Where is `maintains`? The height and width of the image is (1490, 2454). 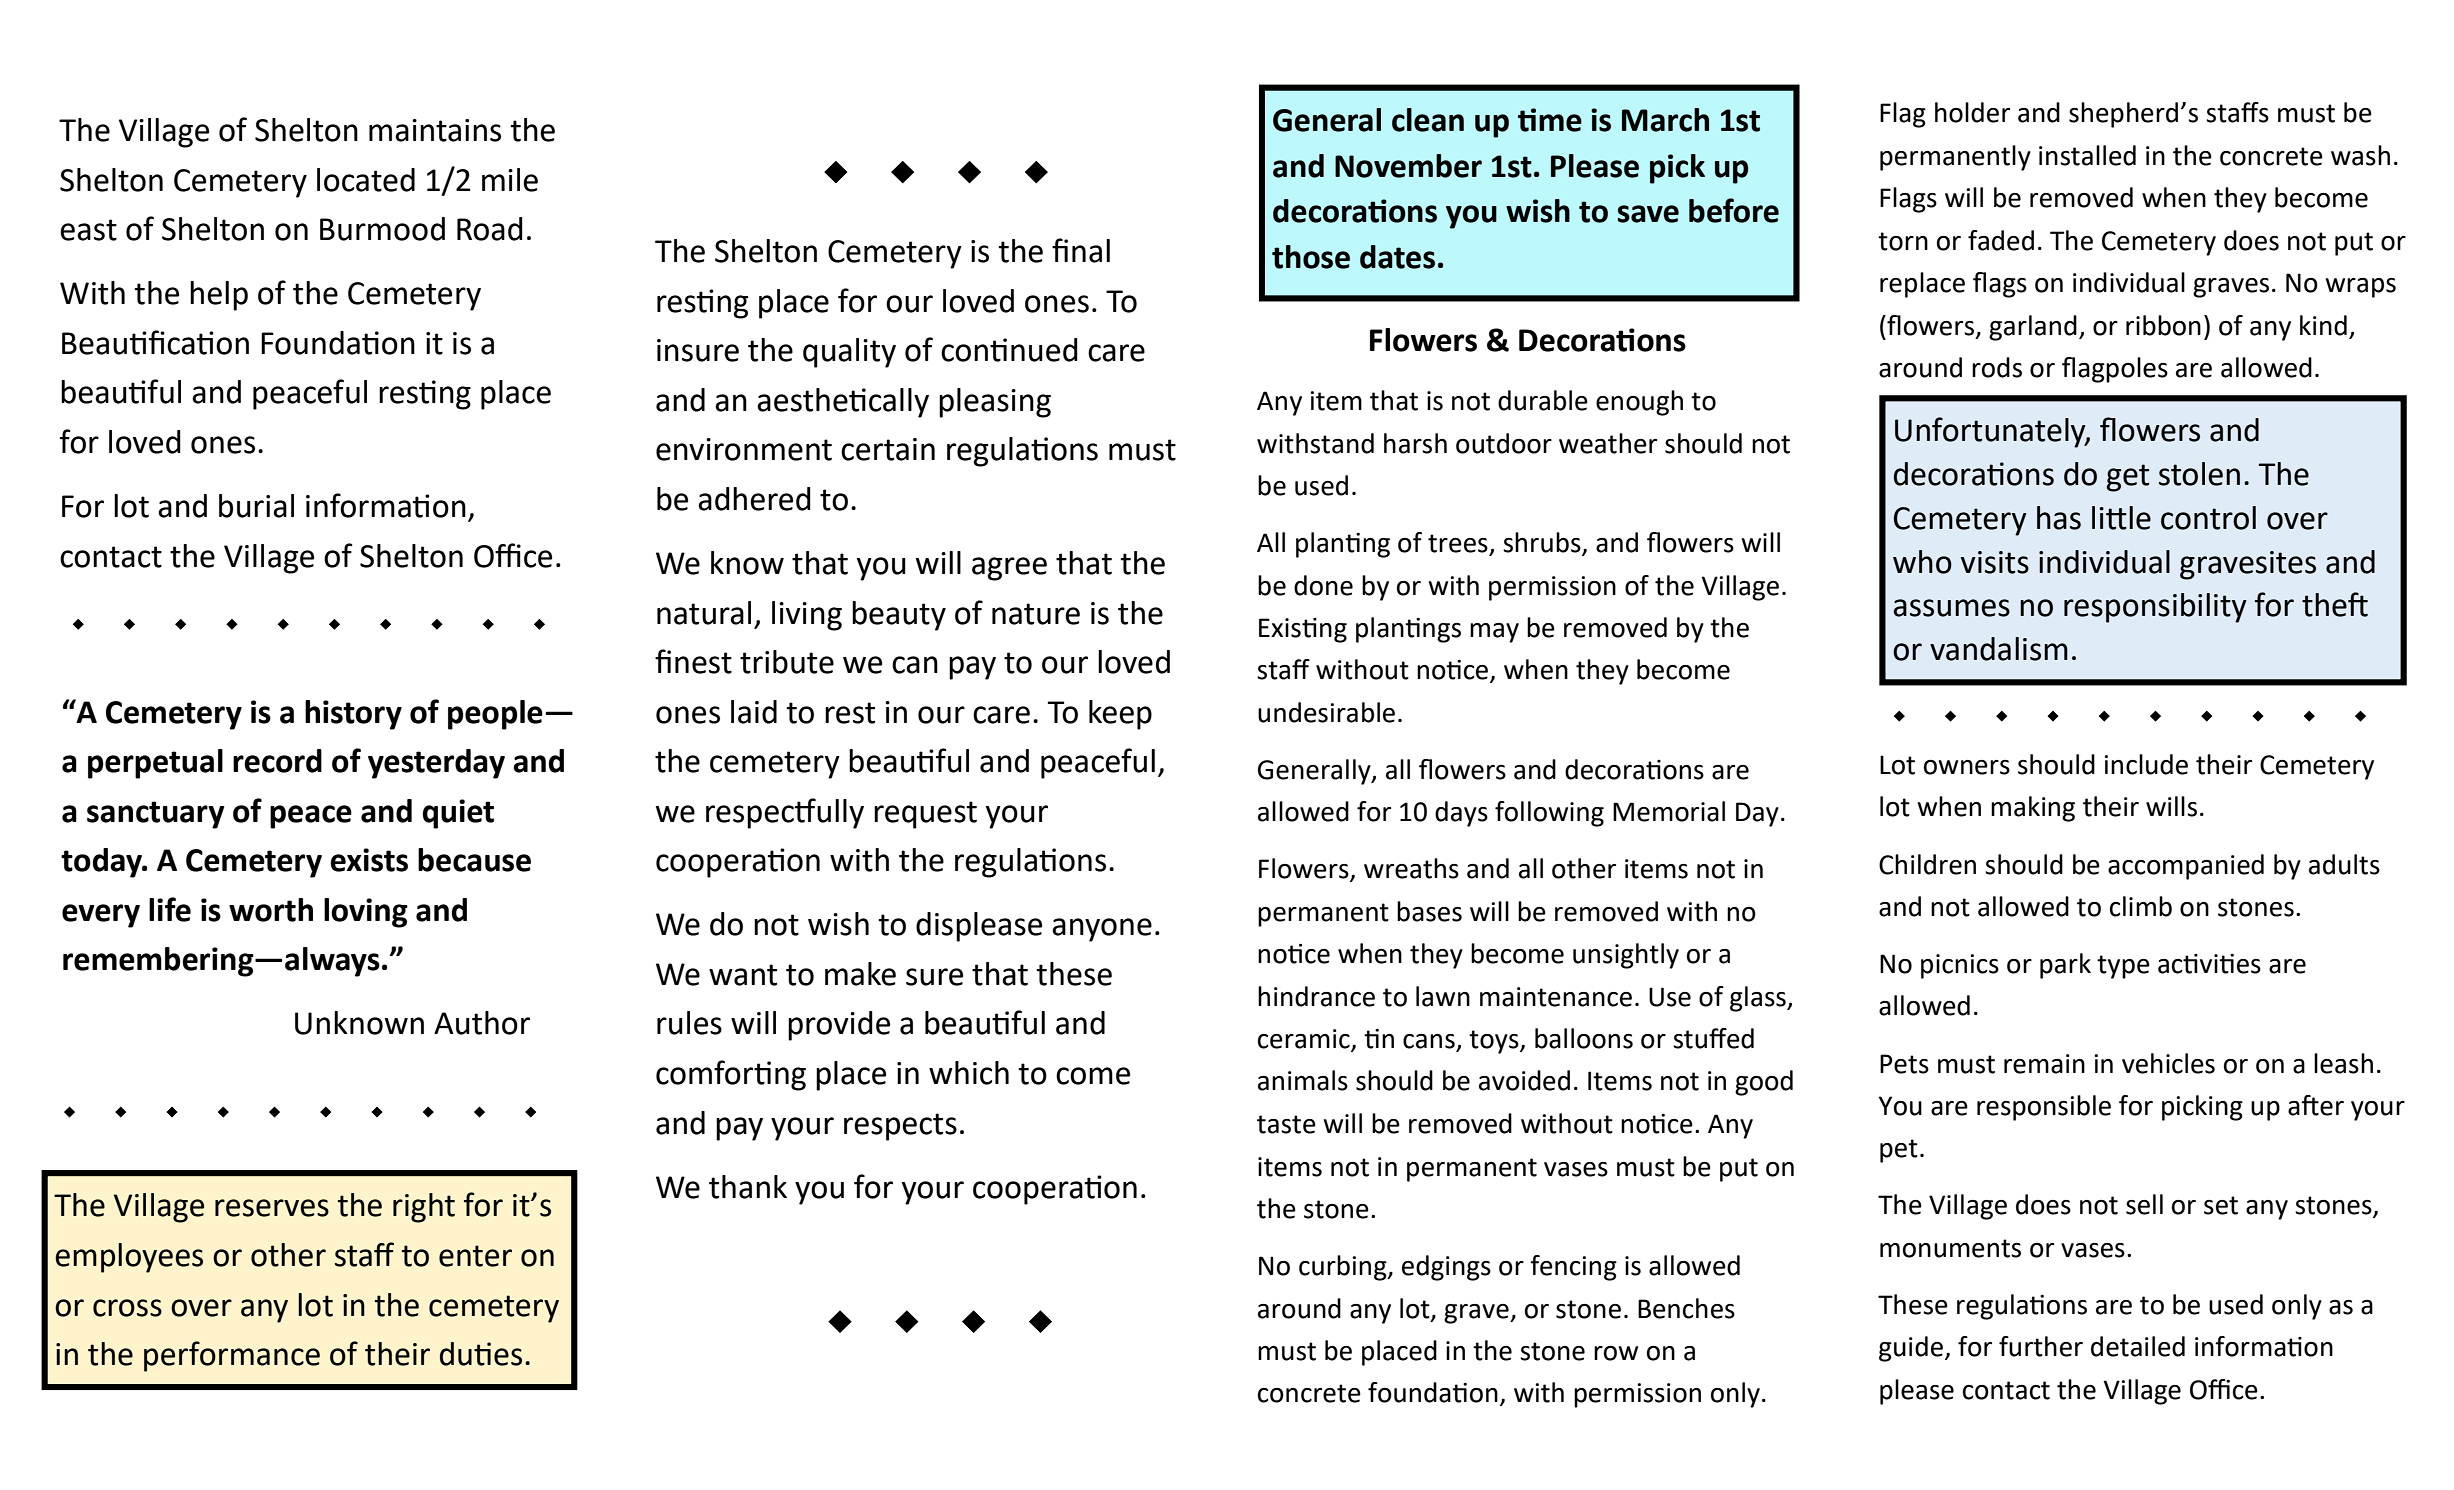 maintains is located at coordinates (435, 130).
